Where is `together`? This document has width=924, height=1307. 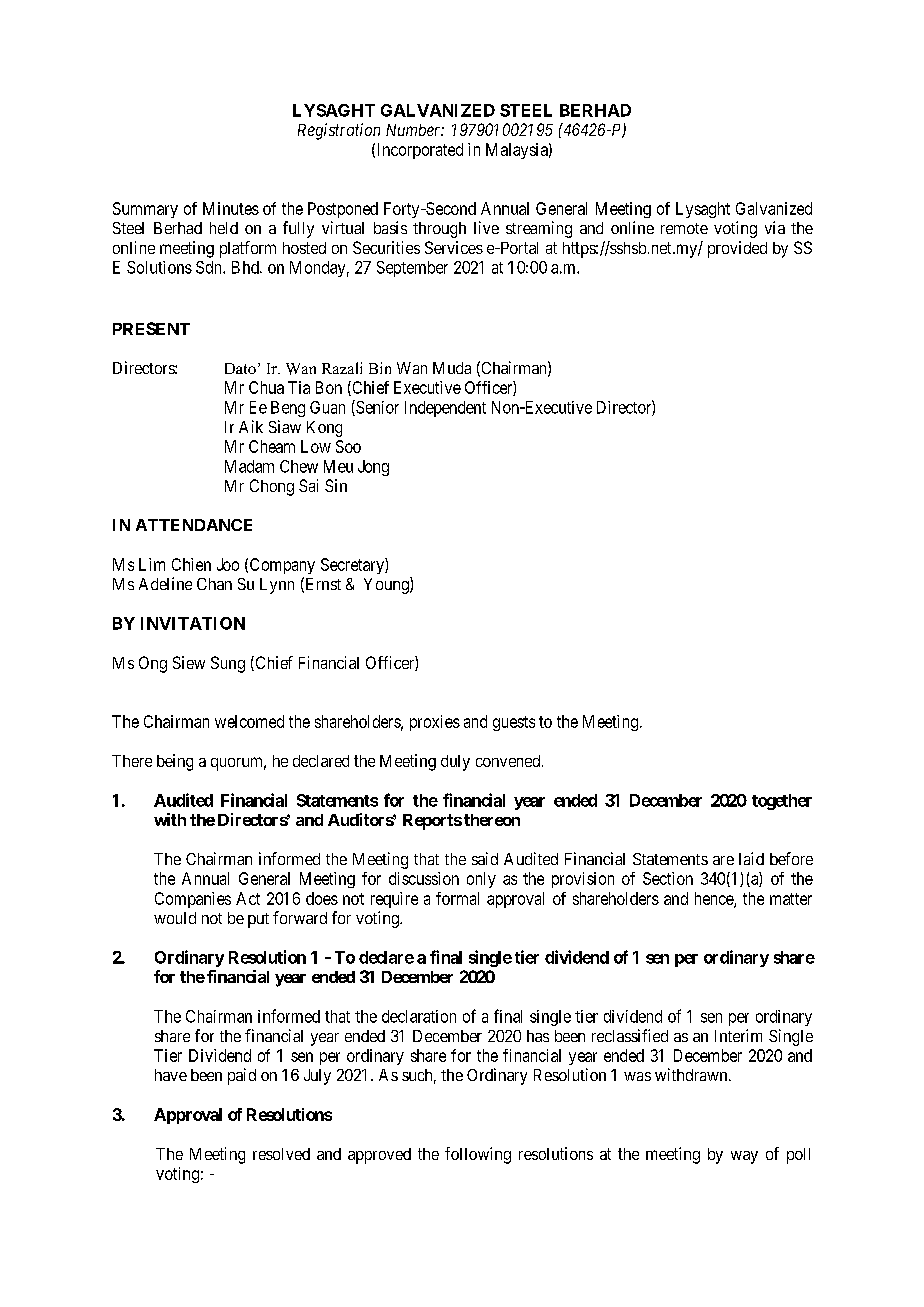
together is located at coordinates (782, 802).
